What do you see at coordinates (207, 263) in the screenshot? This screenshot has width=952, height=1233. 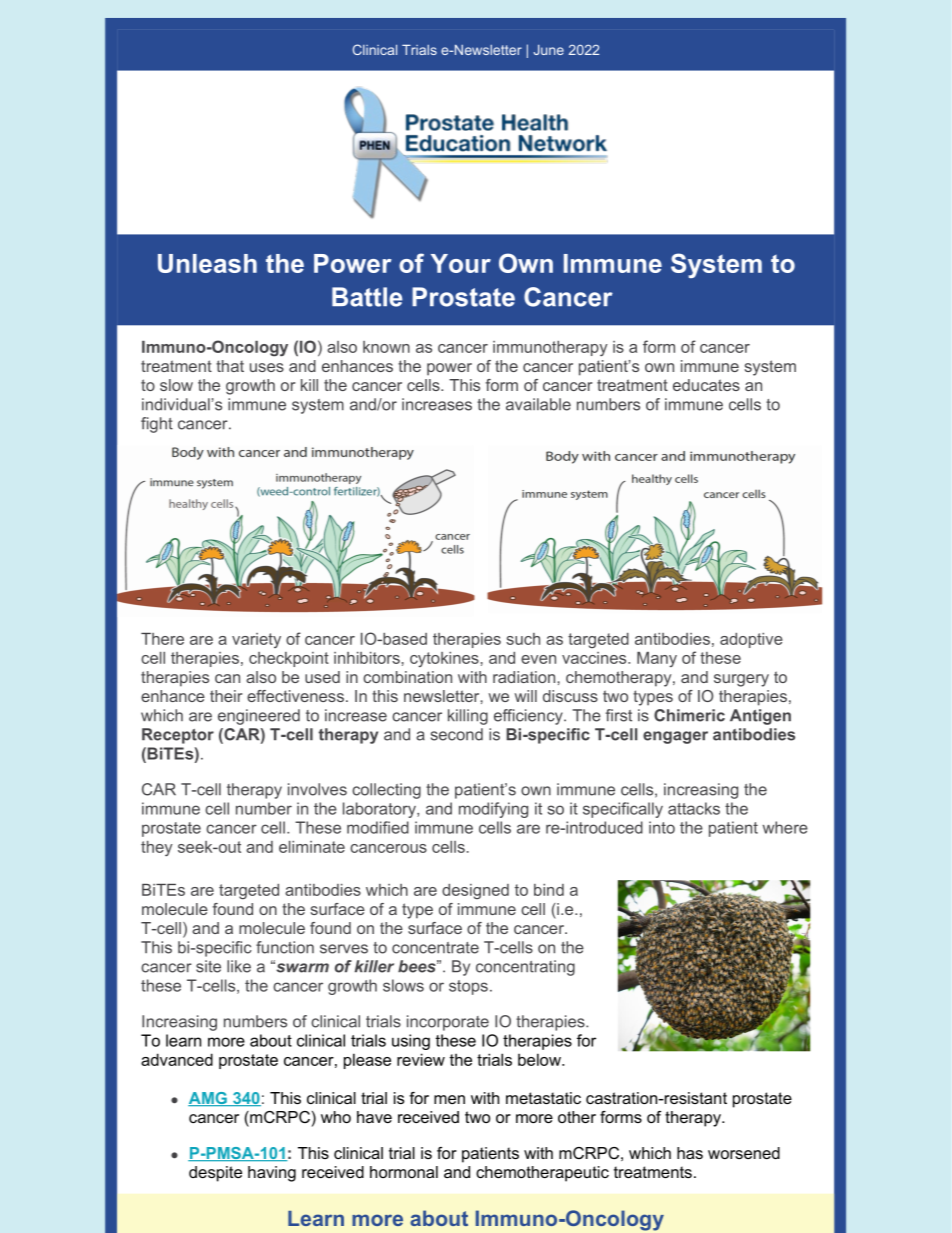 I see `Unleash` at bounding box center [207, 263].
